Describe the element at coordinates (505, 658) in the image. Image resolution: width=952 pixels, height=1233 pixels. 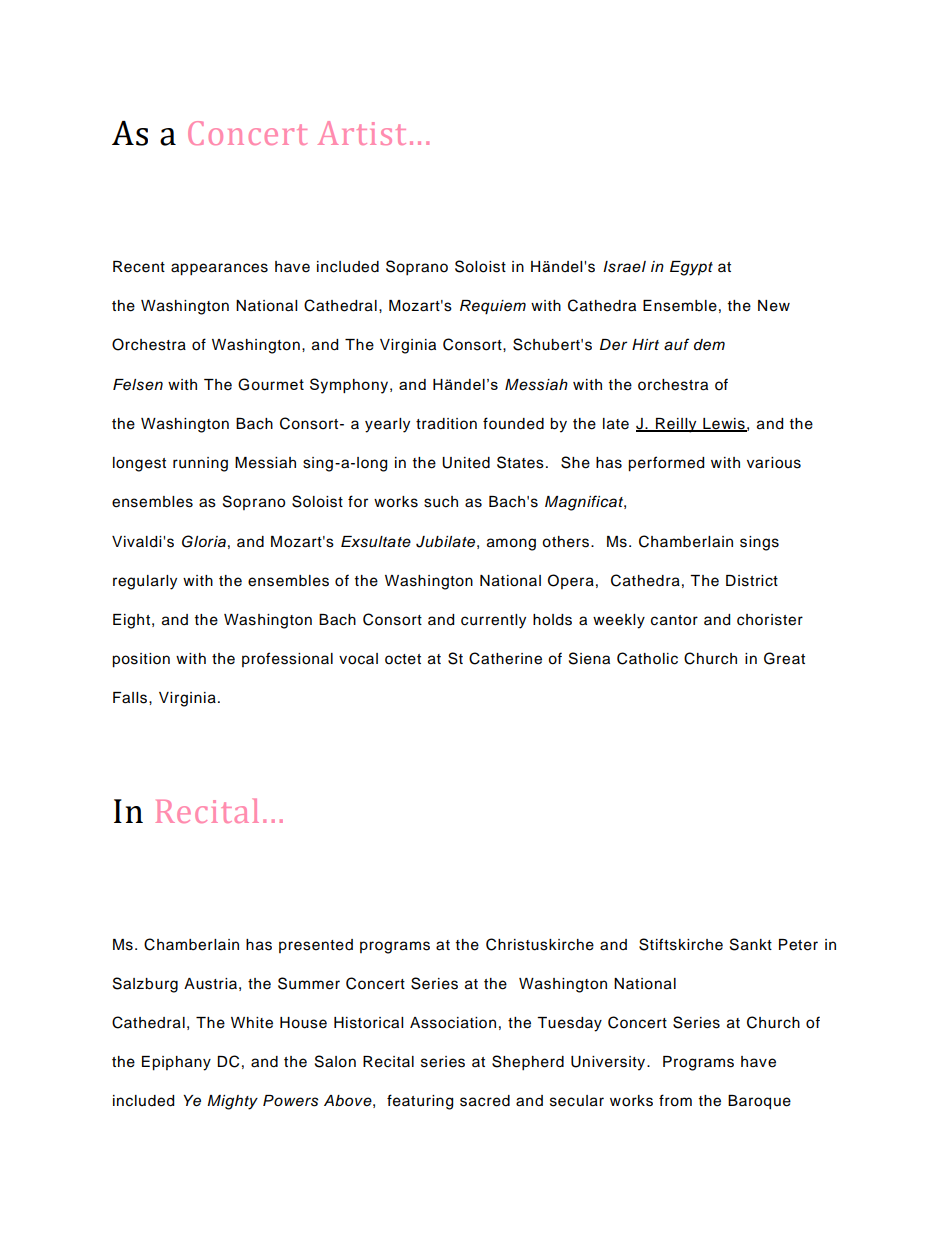
I see `Catherine` at that location.
